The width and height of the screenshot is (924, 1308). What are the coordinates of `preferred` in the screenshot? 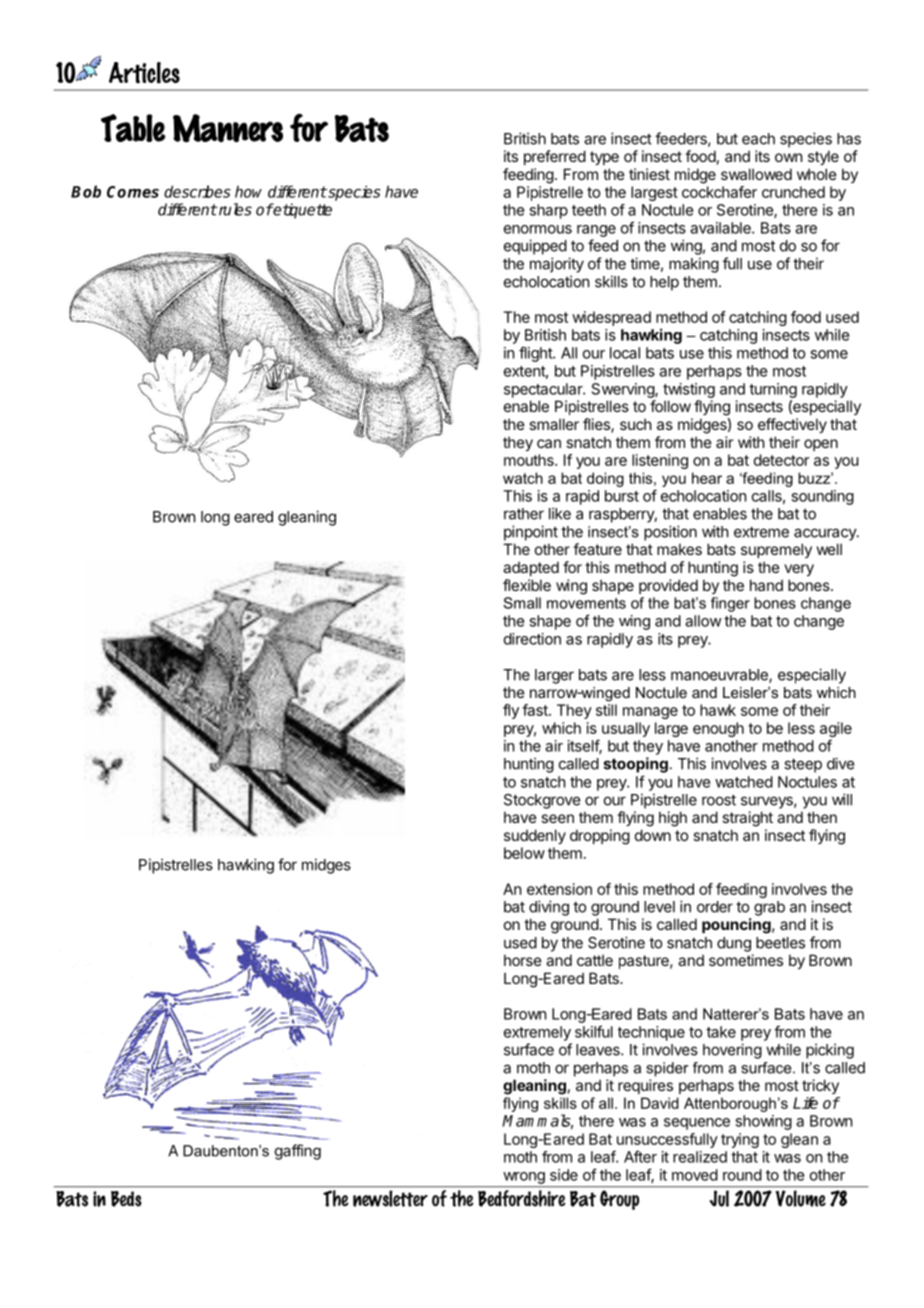 It's located at (555, 157).
